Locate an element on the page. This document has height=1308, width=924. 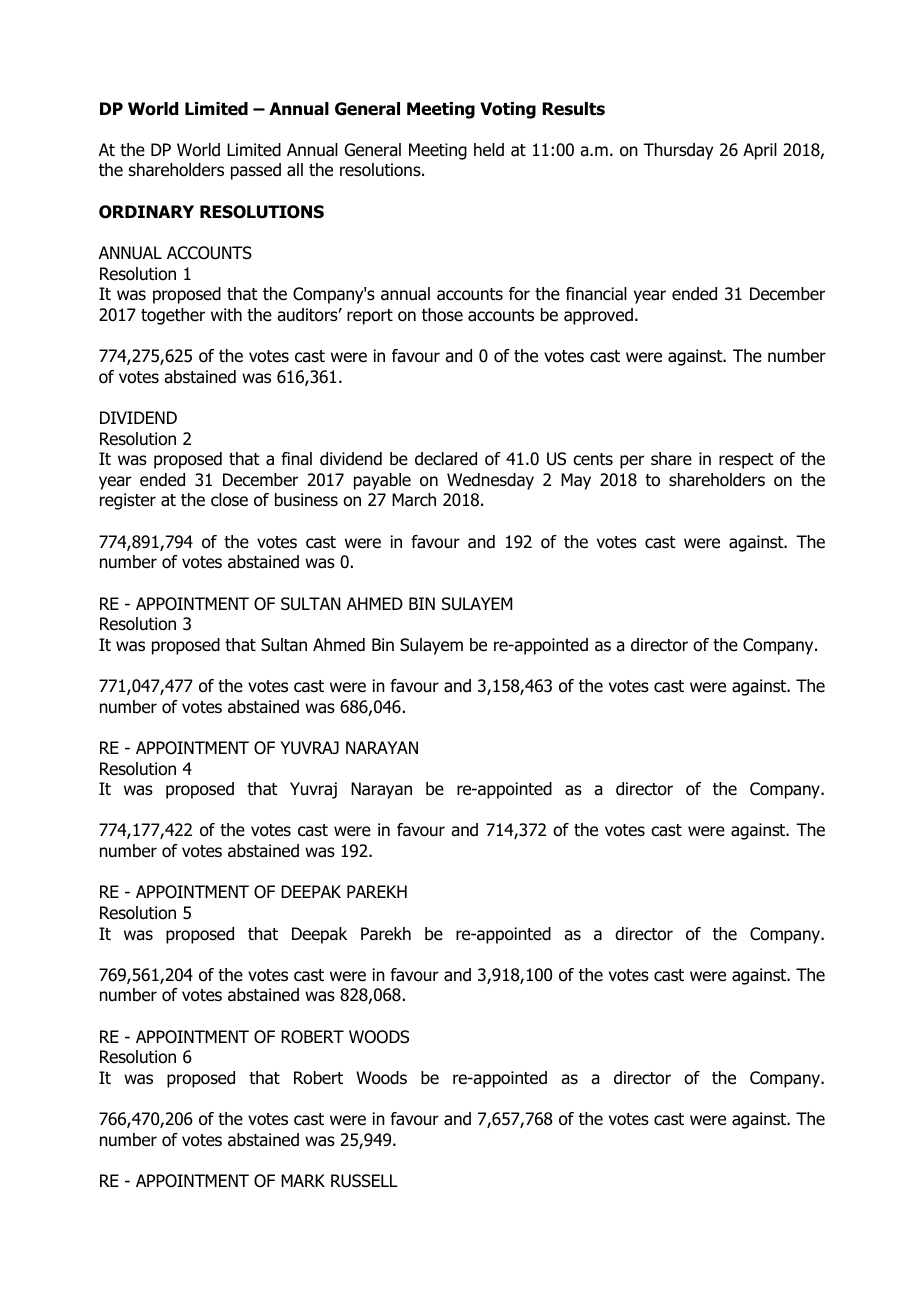
May is located at coordinates (576, 481).
